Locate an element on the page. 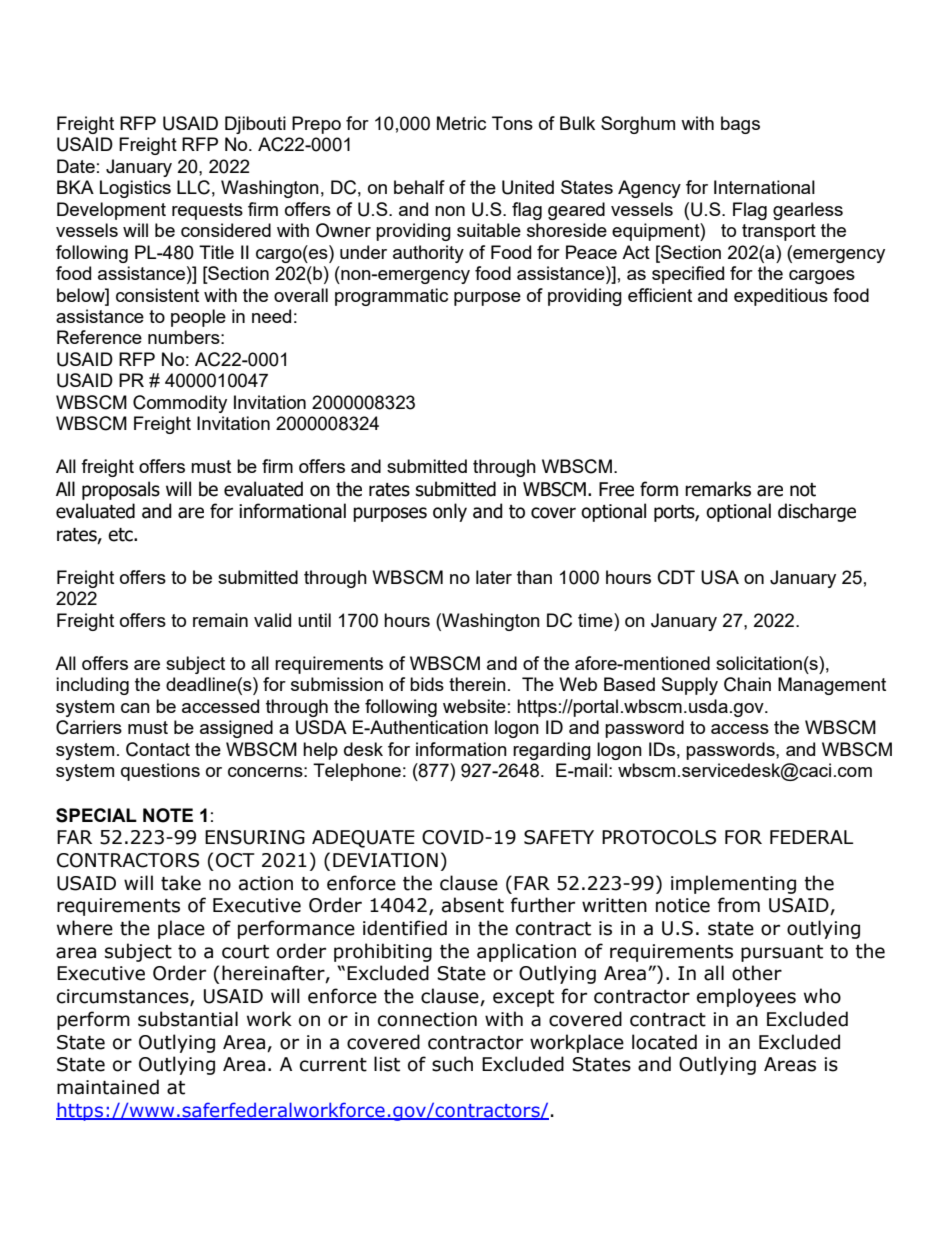 The height and width of the image is (1233, 952). Contact is located at coordinates (158, 749).
